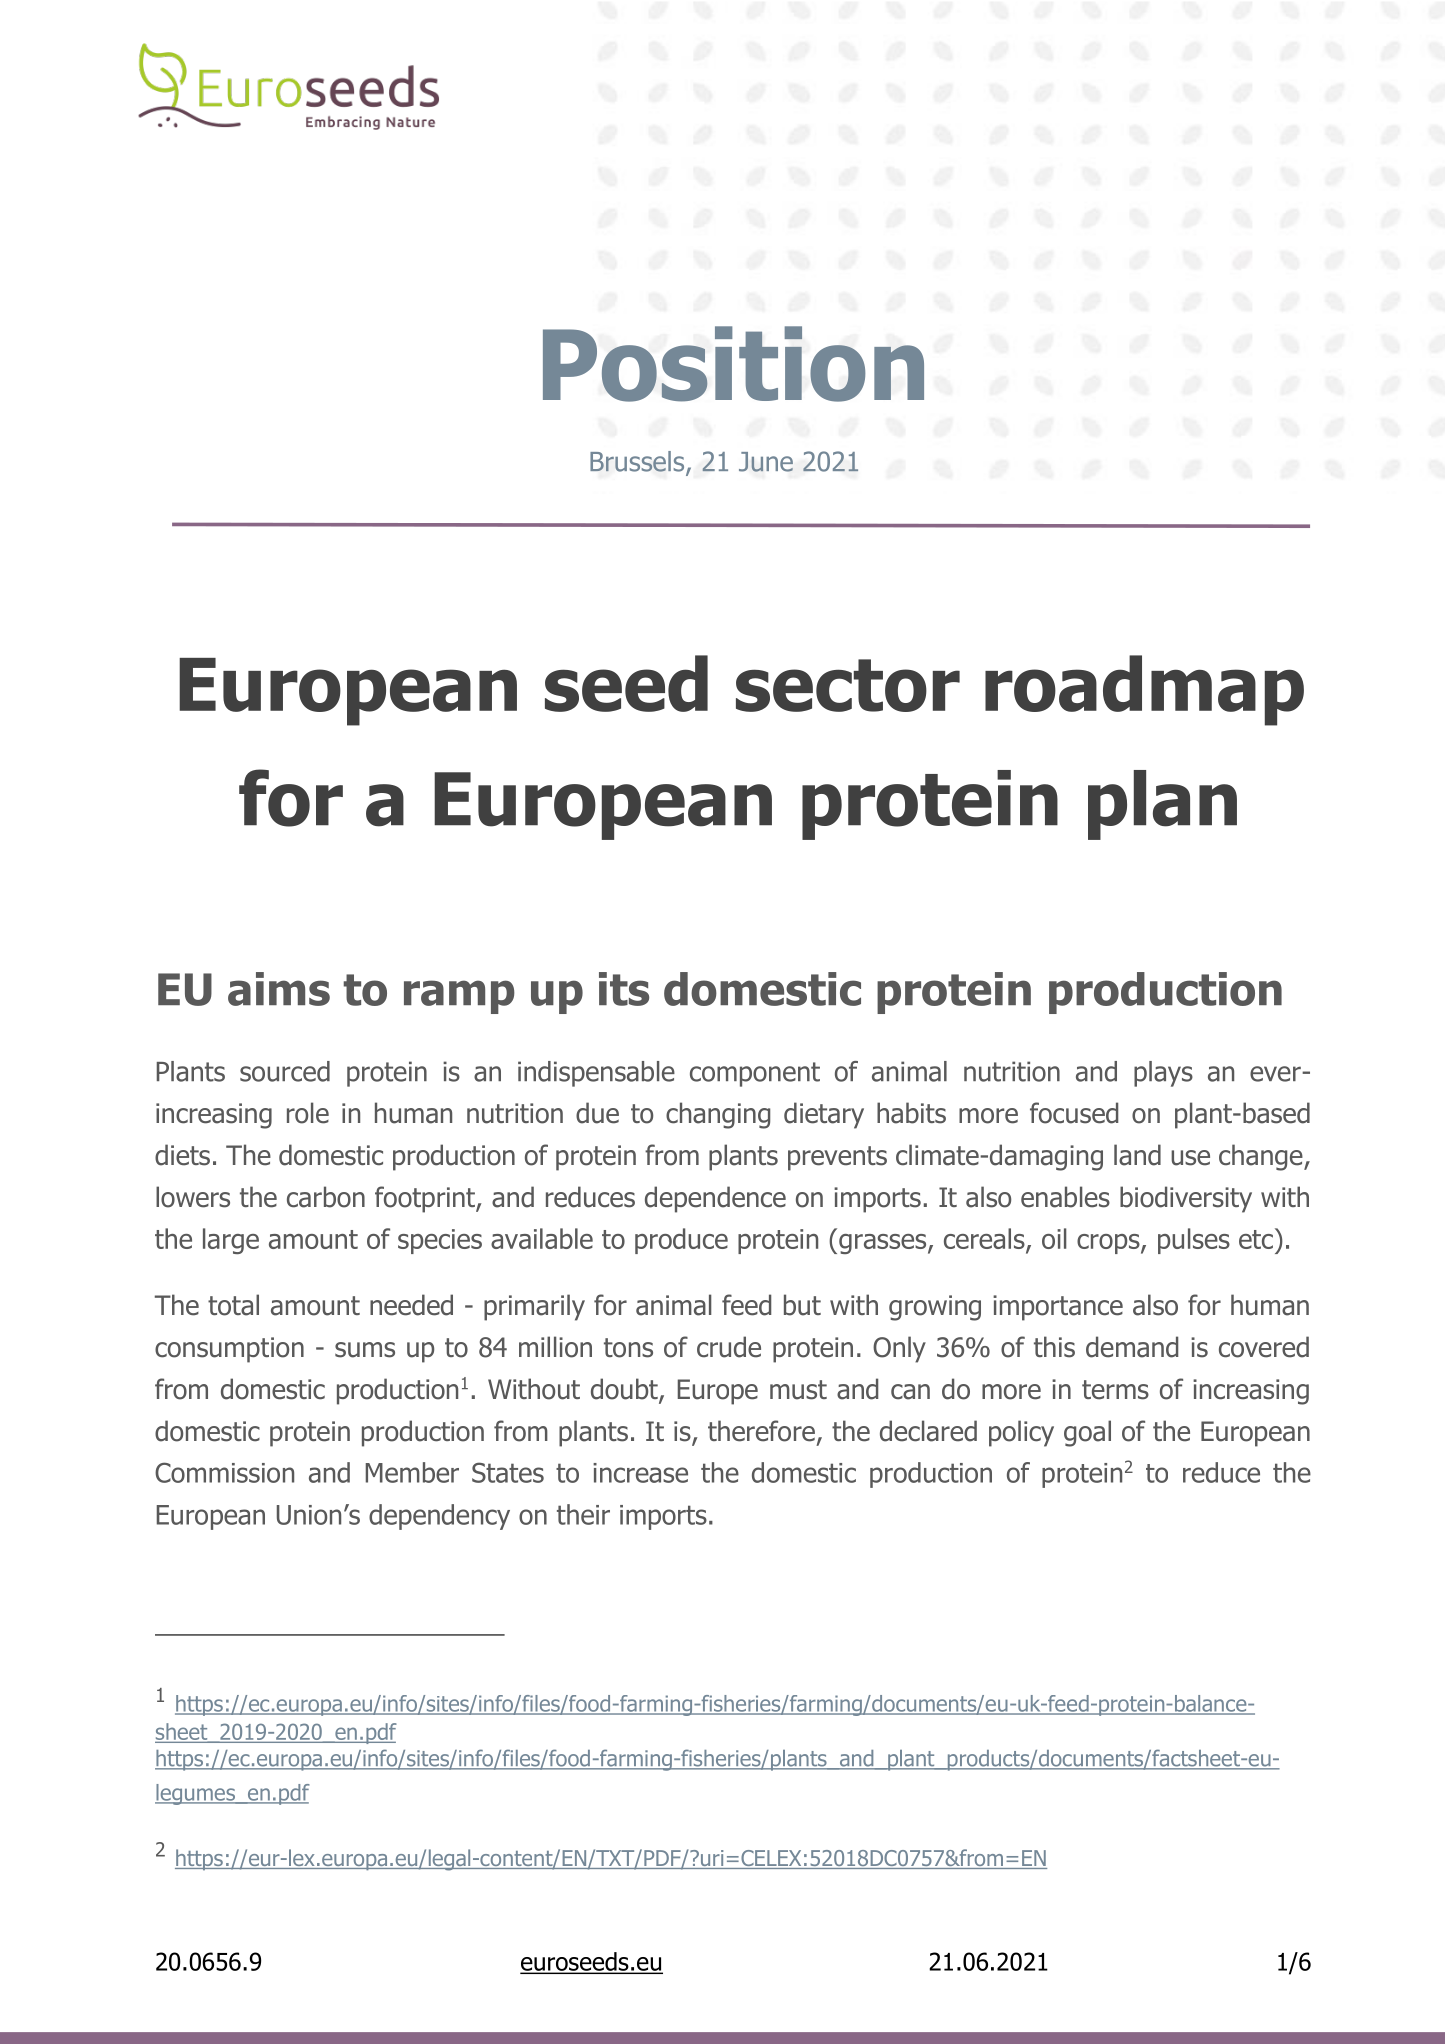 Image resolution: width=1445 pixels, height=2044 pixels. Describe the element at coordinates (733, 364) in the document. I see `Position` at that location.
